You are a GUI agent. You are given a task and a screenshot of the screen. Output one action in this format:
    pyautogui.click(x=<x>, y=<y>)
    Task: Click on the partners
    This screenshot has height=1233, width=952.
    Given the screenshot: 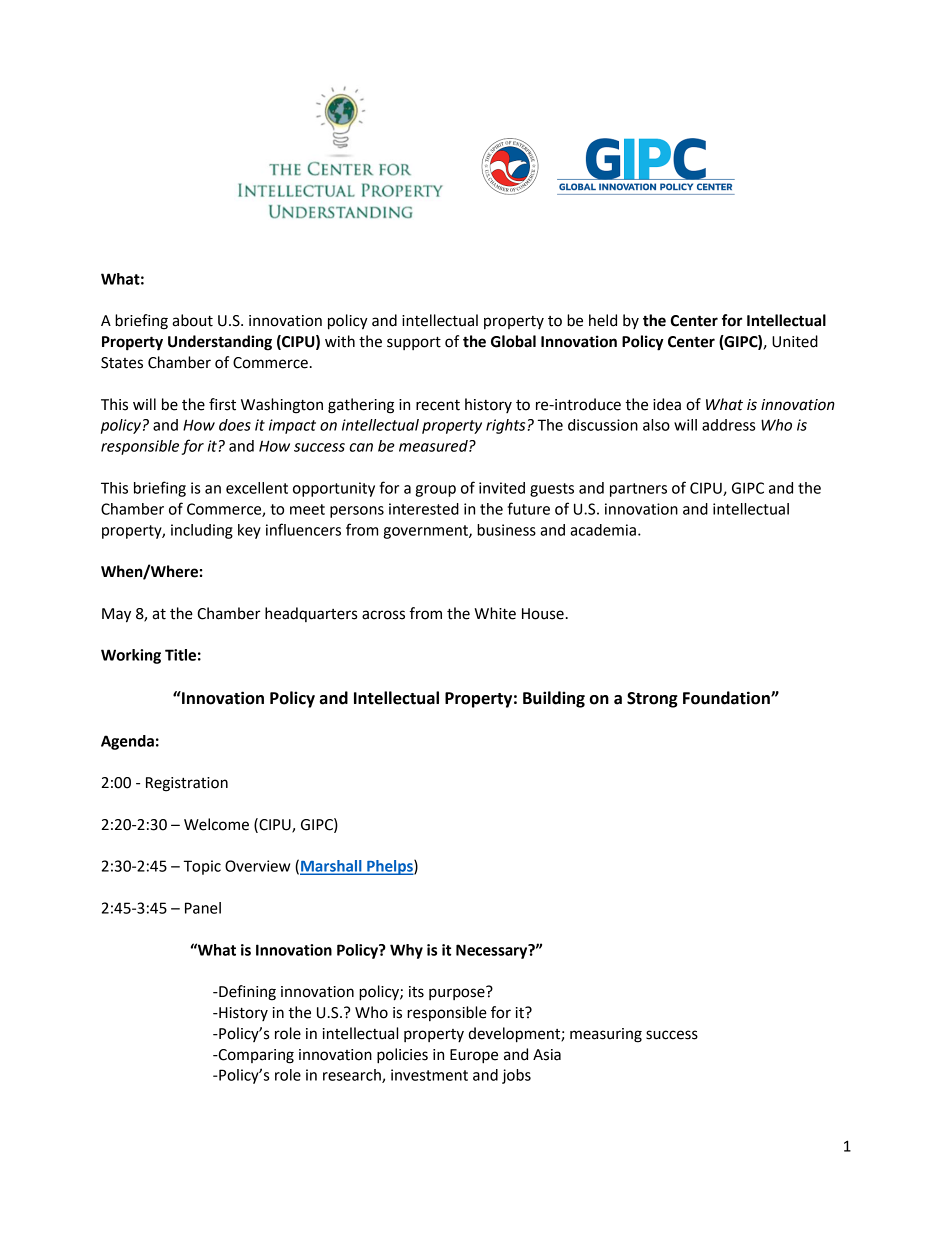 What is the action you would take?
    pyautogui.click(x=638, y=490)
